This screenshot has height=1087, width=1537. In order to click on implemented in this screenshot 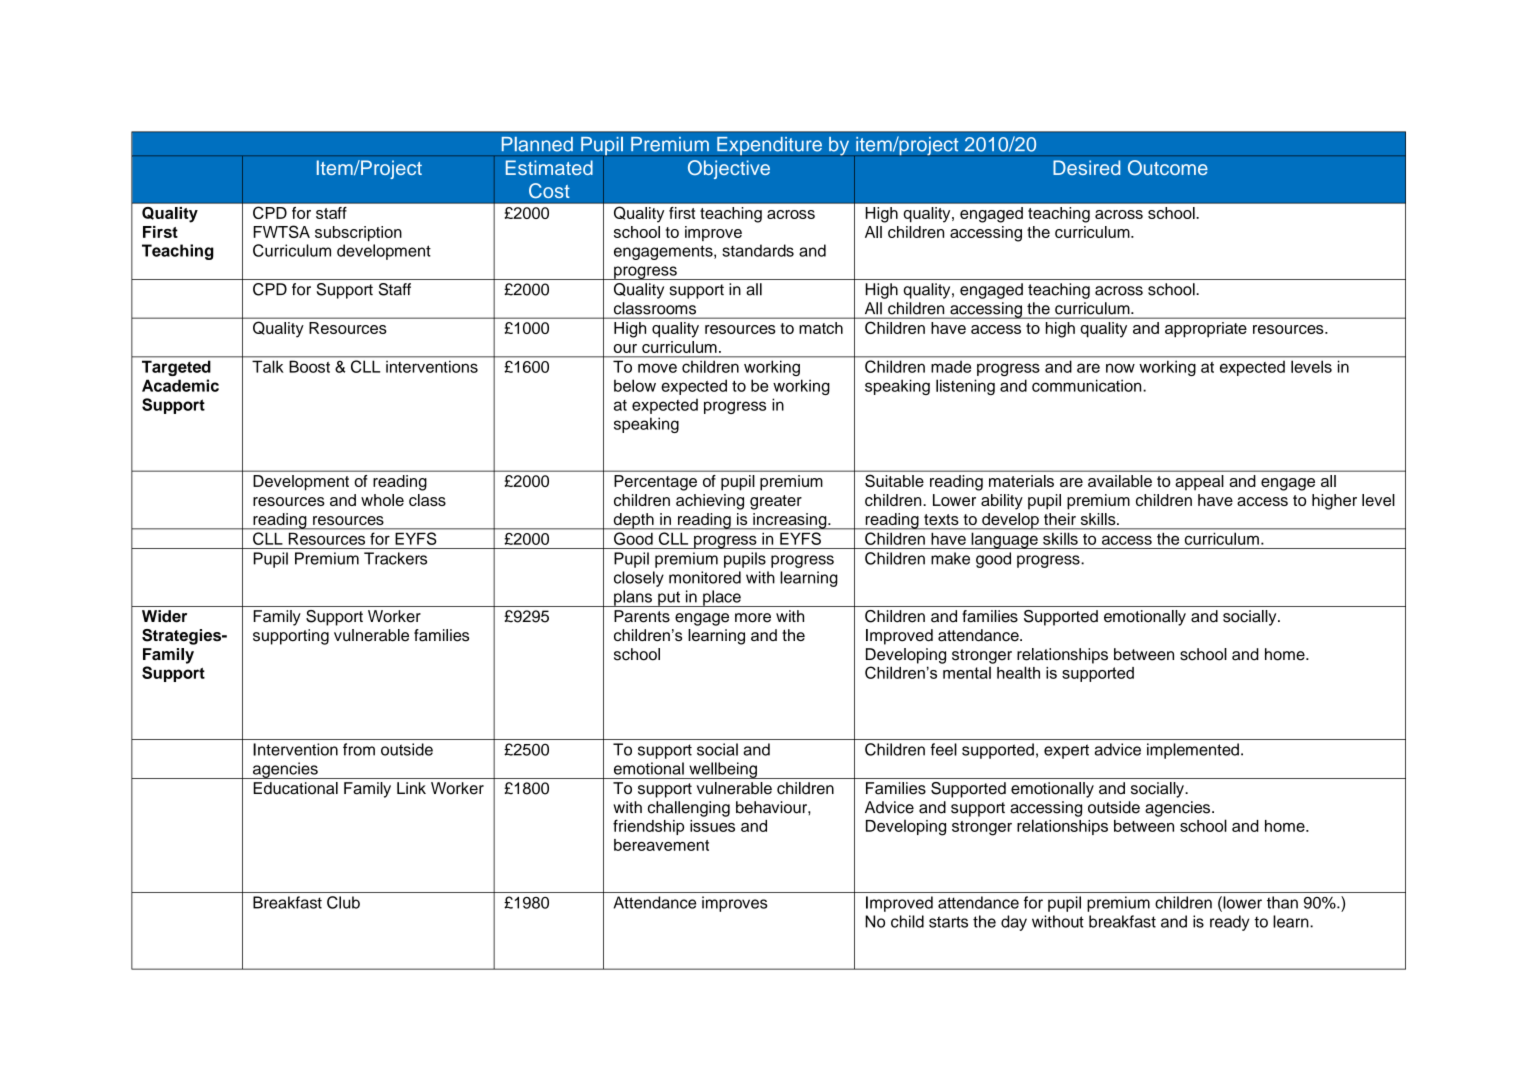, I will do `click(1193, 751)`.
